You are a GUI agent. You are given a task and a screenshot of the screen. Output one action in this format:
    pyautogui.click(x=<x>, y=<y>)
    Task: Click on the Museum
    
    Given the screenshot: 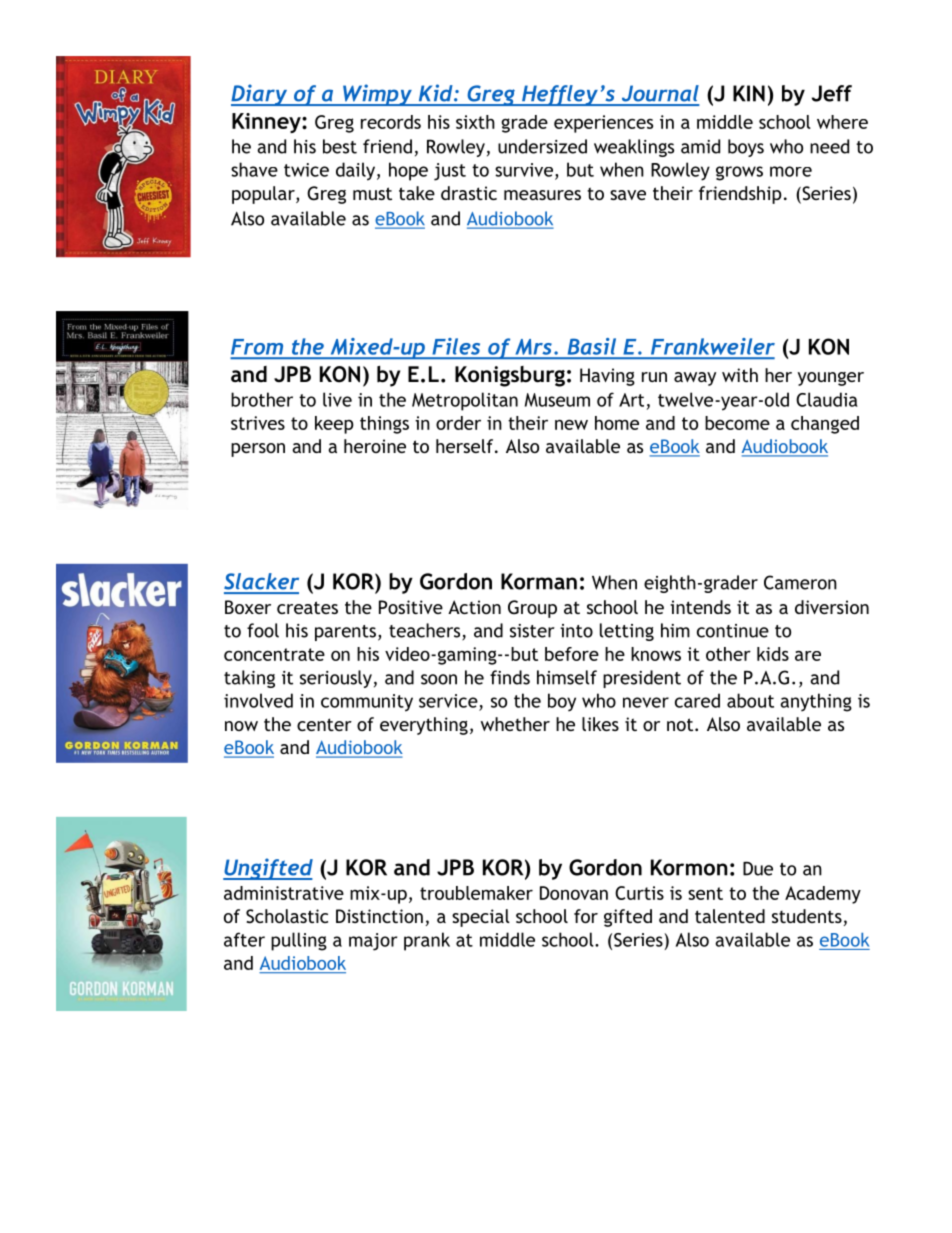 What is the action you would take?
    pyautogui.click(x=557, y=400)
